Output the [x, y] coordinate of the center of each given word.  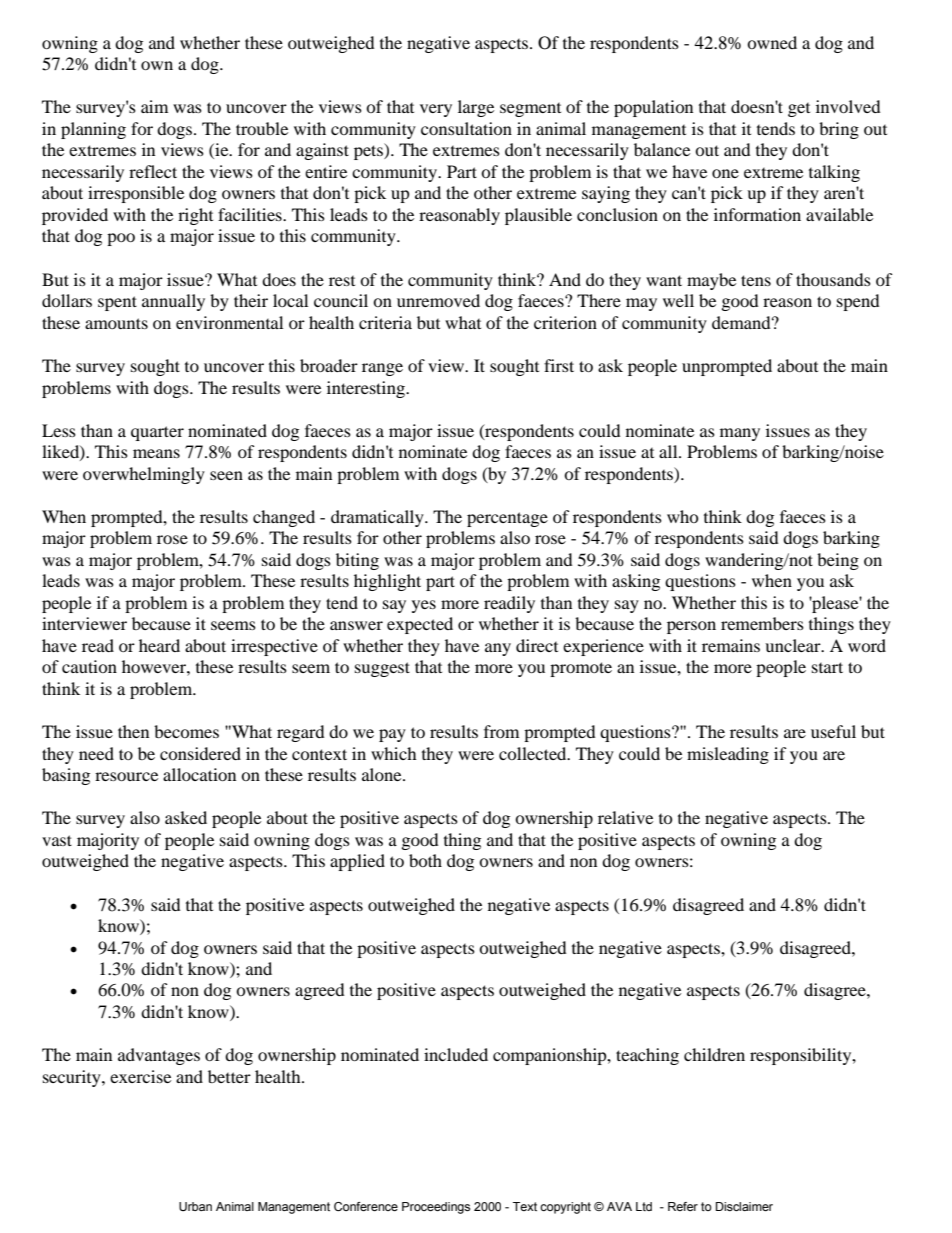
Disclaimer [744, 1206]
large [476, 108]
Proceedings [436, 1208]
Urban [195, 1206]
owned [772, 42]
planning [93, 130]
